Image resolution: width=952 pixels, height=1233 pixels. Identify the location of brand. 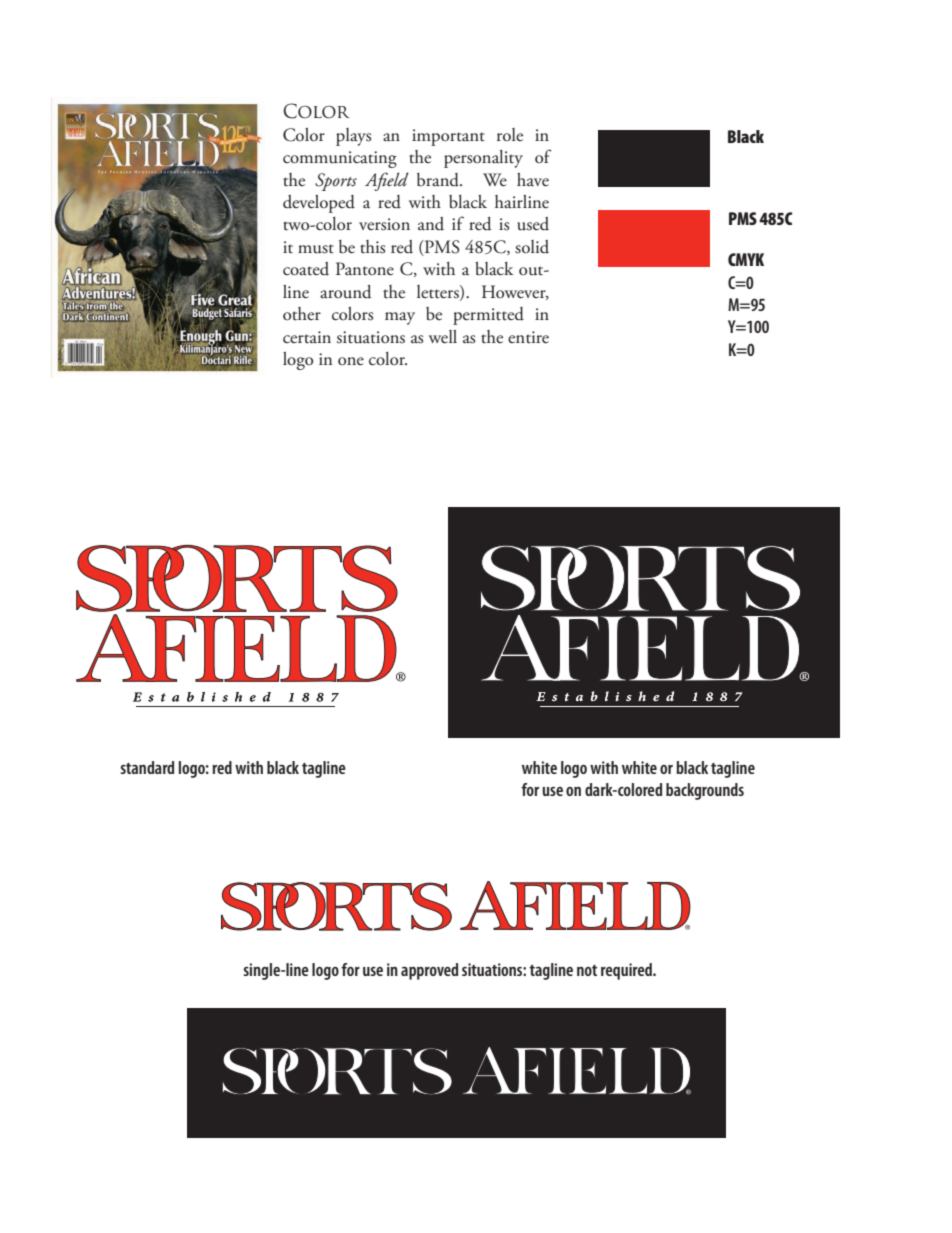
(439, 180).
